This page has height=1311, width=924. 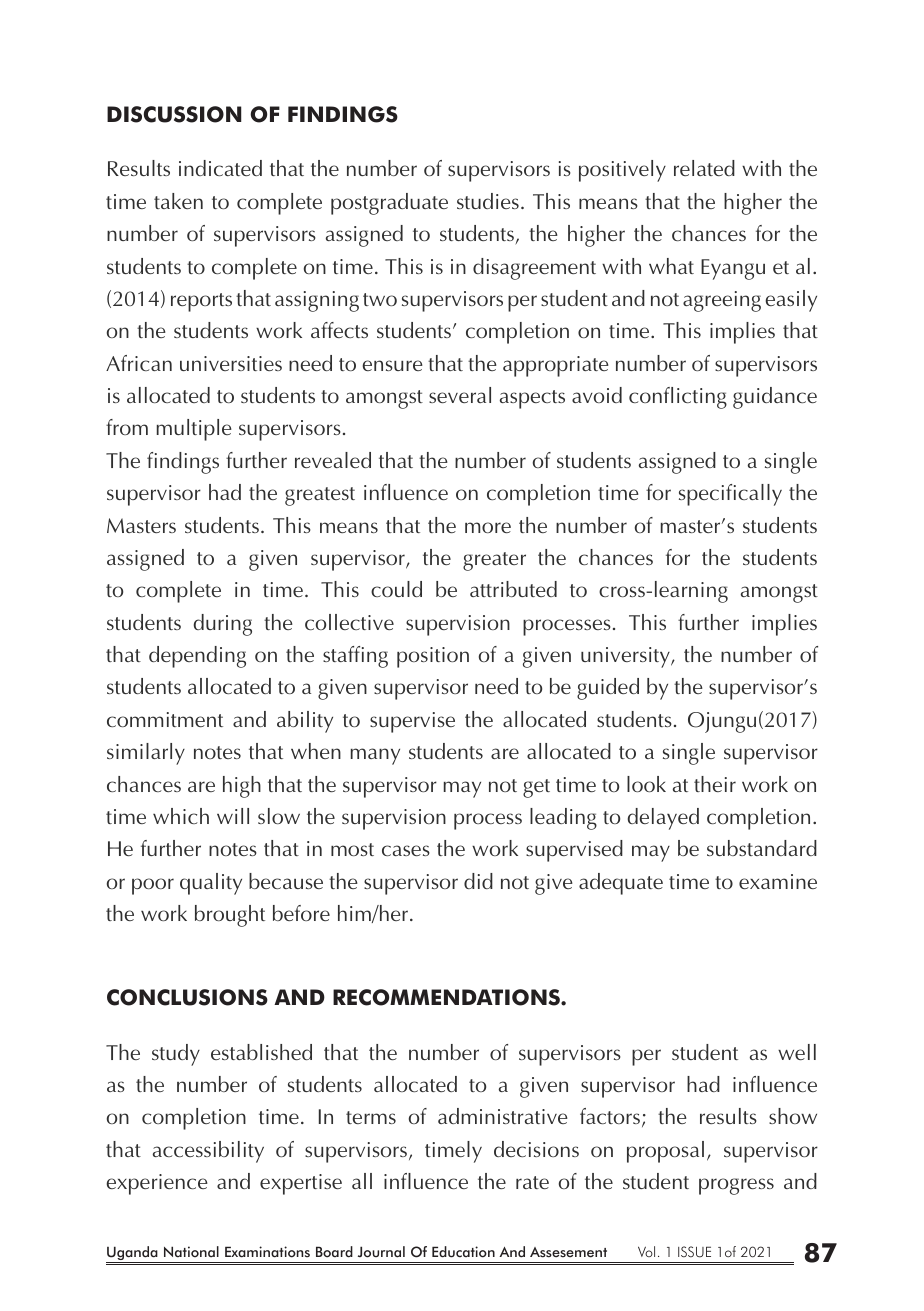 I want to click on indicated, so click(x=220, y=168).
